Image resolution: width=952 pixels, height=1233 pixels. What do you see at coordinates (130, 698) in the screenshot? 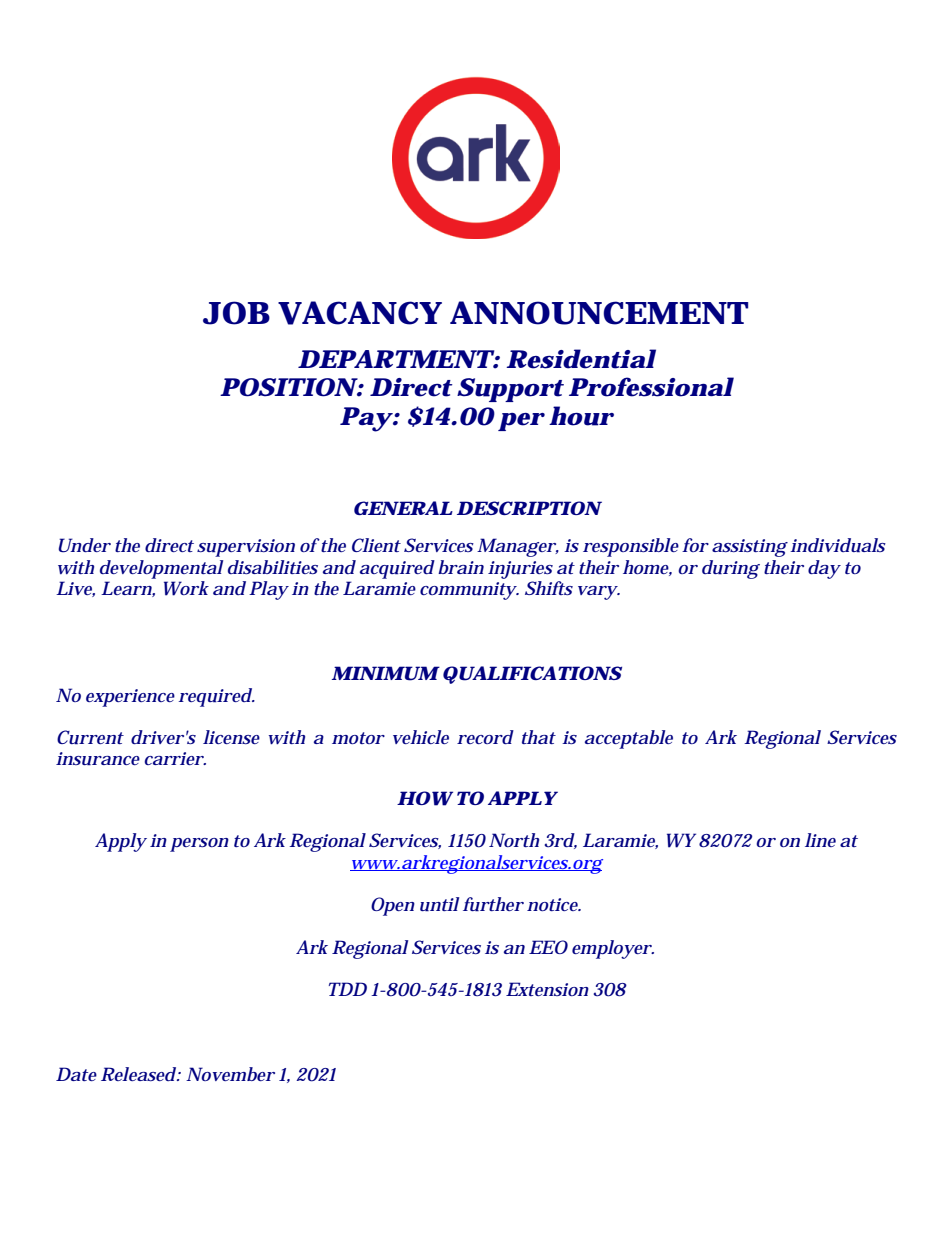
I see `experience` at bounding box center [130, 698].
